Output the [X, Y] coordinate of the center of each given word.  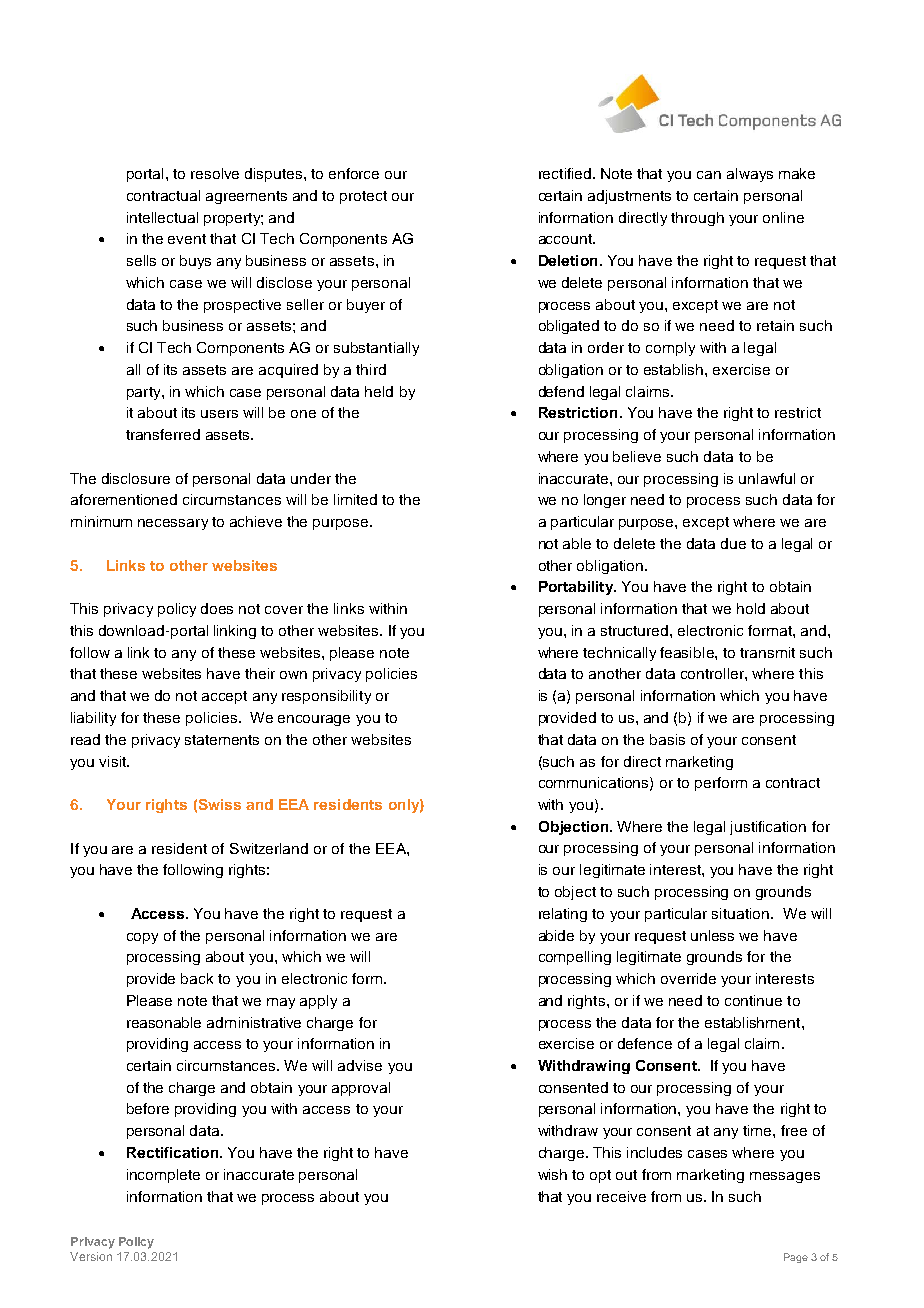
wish [552, 1174]
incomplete [163, 1176]
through [697, 219]
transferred [163, 434]
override [688, 978]
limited [355, 499]
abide [556, 935]
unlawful [767, 478]
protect [363, 197]
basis [667, 739]
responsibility [326, 697]
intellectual [162, 217]
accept [224, 697]
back [197, 978]
